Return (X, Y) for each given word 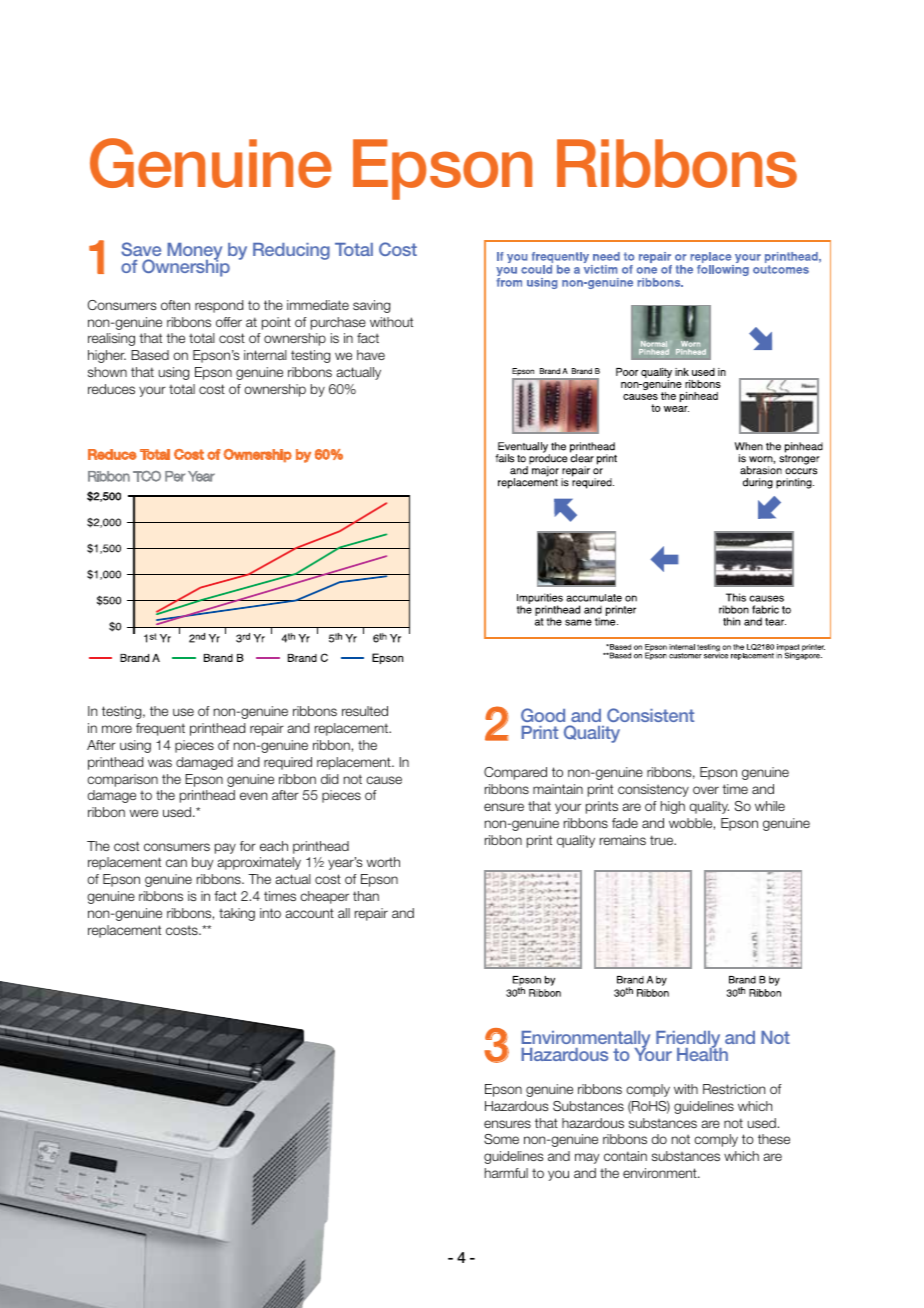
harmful (506, 1173)
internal (265, 355)
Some (501, 1139)
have (371, 355)
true (663, 840)
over (706, 790)
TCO (147, 476)
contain (625, 1156)
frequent (160, 729)
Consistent (650, 715)
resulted (365, 711)
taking (237, 914)
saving (371, 306)
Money (194, 252)
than (366, 896)
